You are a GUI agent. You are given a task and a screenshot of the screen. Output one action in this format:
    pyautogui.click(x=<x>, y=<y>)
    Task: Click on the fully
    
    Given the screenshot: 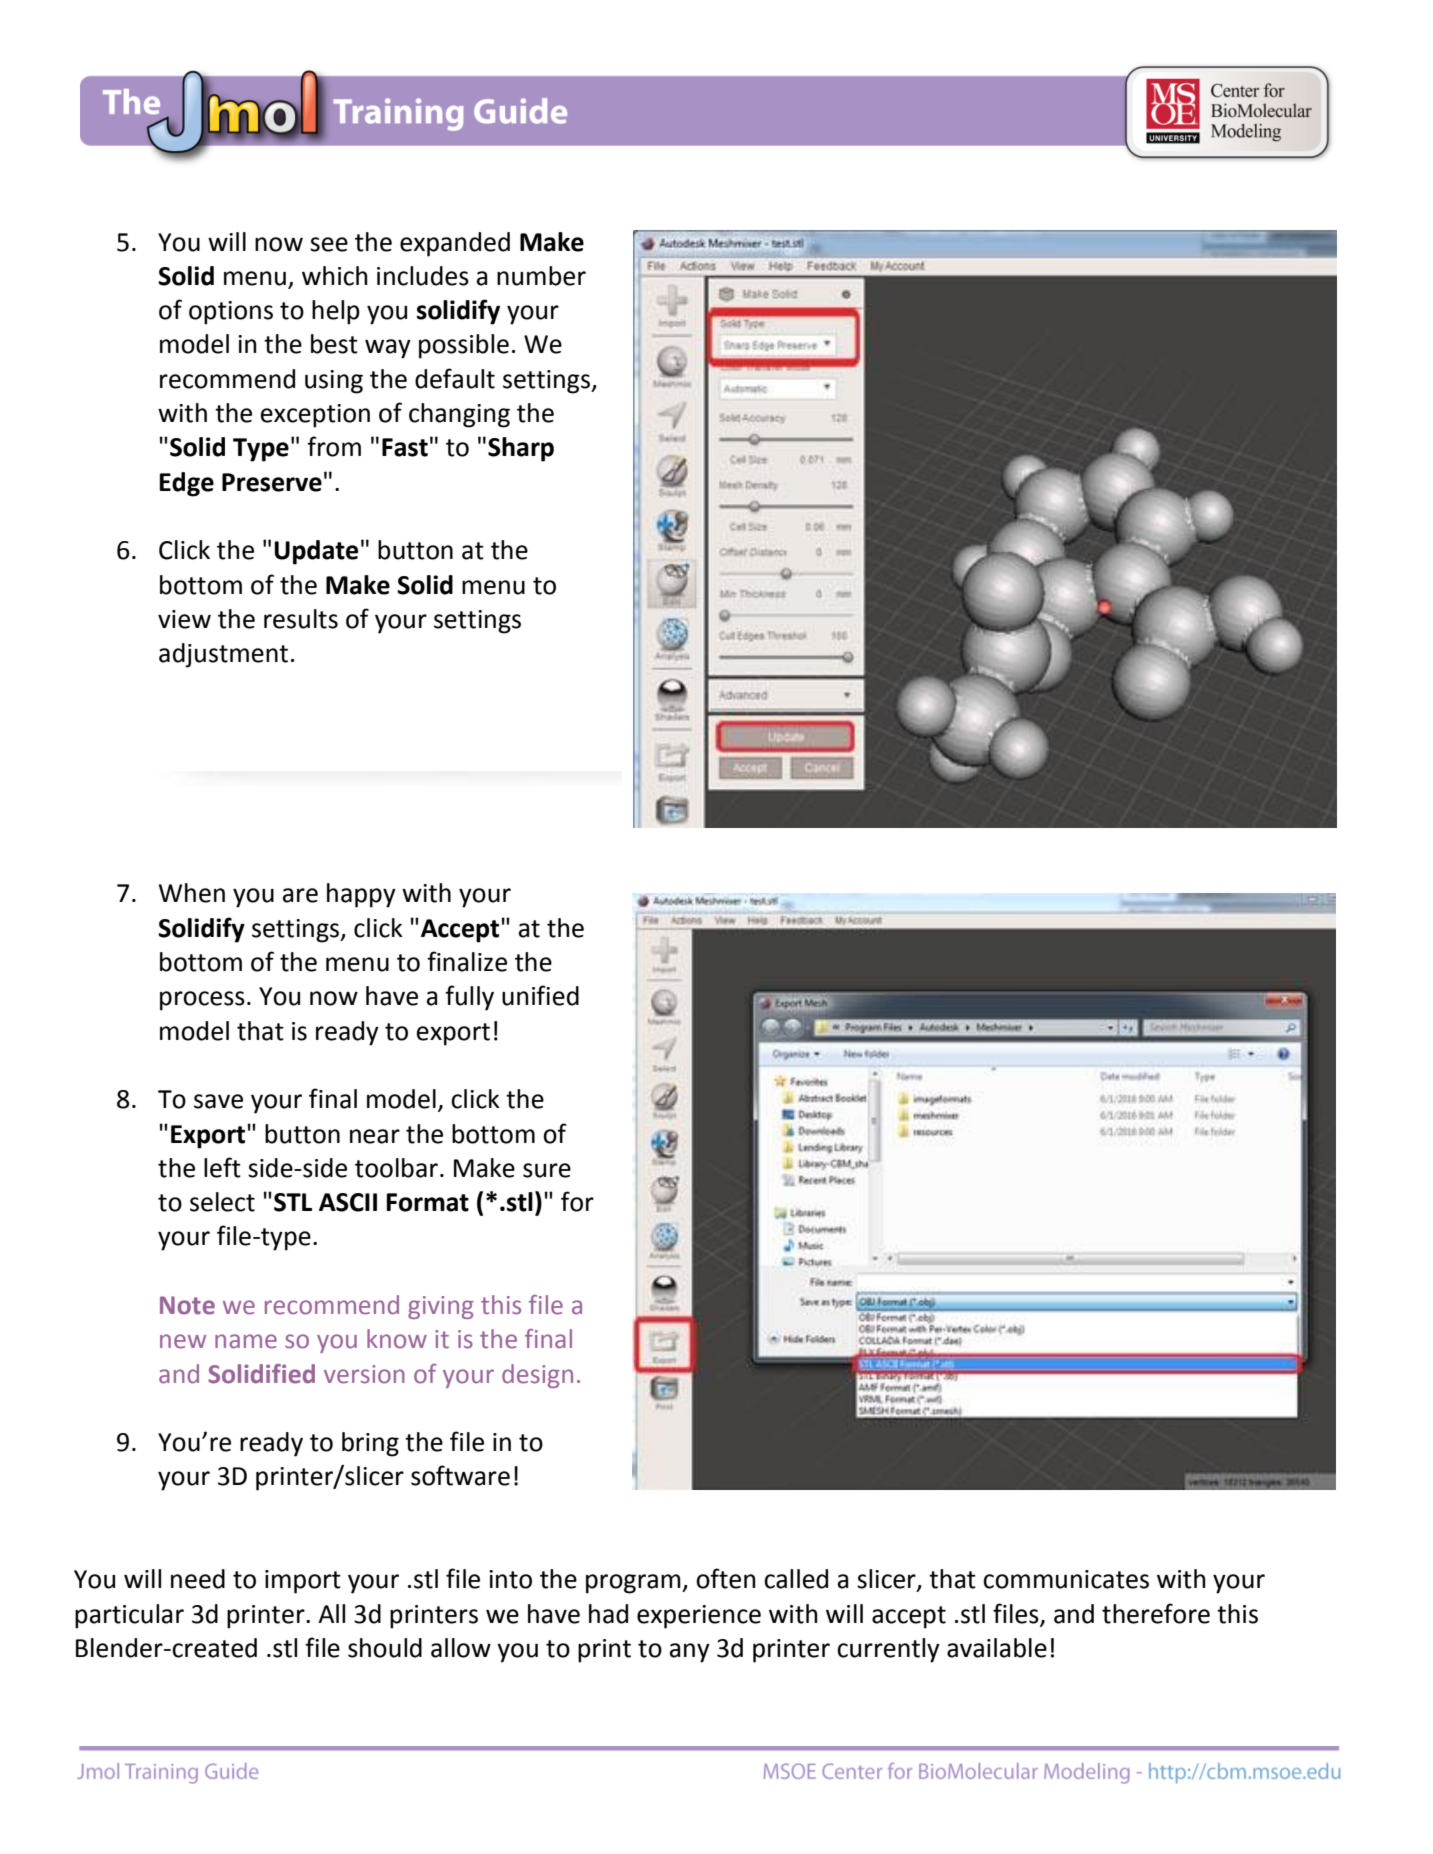 What is the action you would take?
    pyautogui.click(x=469, y=998)
